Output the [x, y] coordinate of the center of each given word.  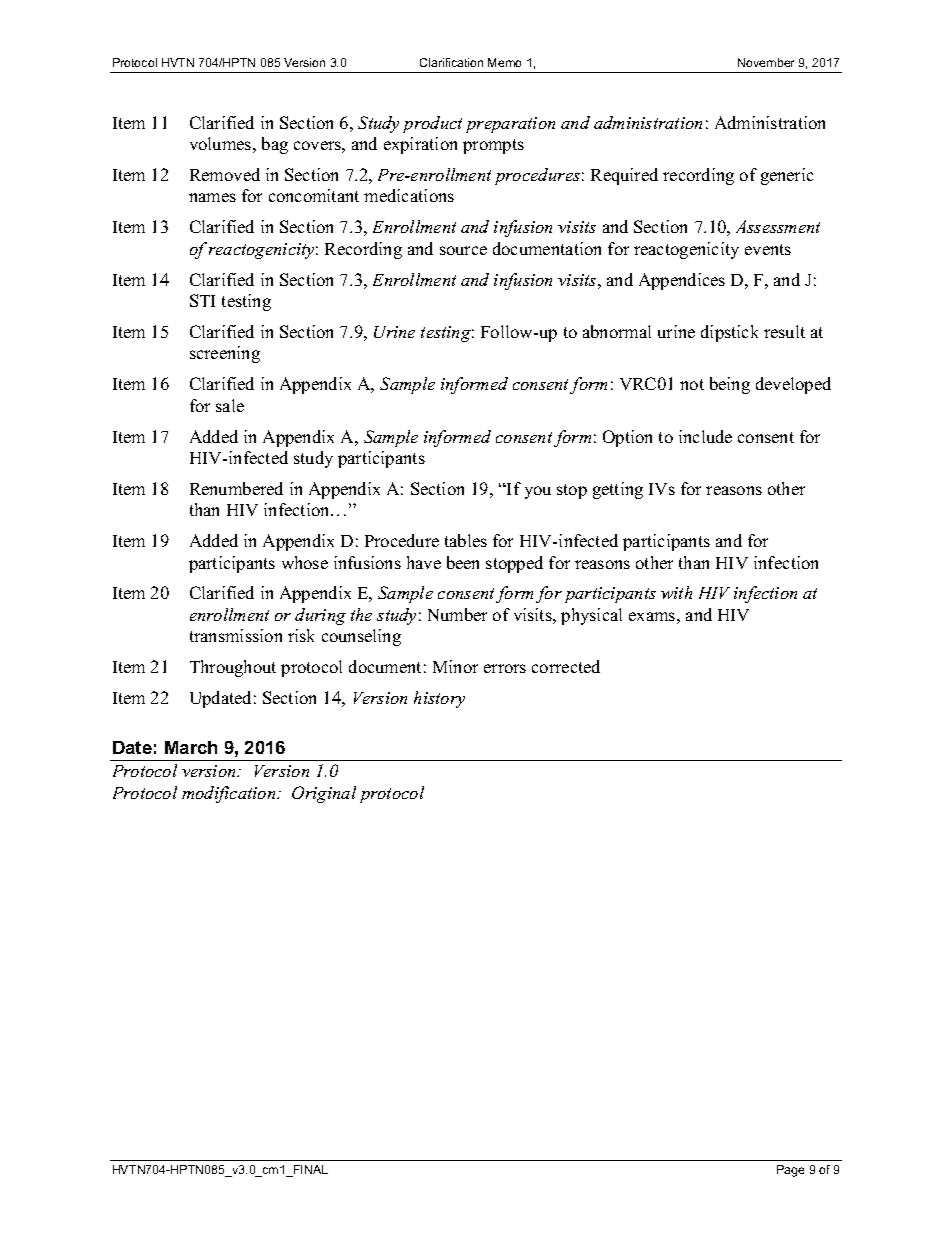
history [439, 699]
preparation [510, 125]
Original [324, 794]
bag [275, 145]
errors [505, 668]
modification [230, 794]
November [766, 62]
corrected [566, 666]
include [705, 436]
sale [230, 405]
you [538, 492]
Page [790, 1171]
